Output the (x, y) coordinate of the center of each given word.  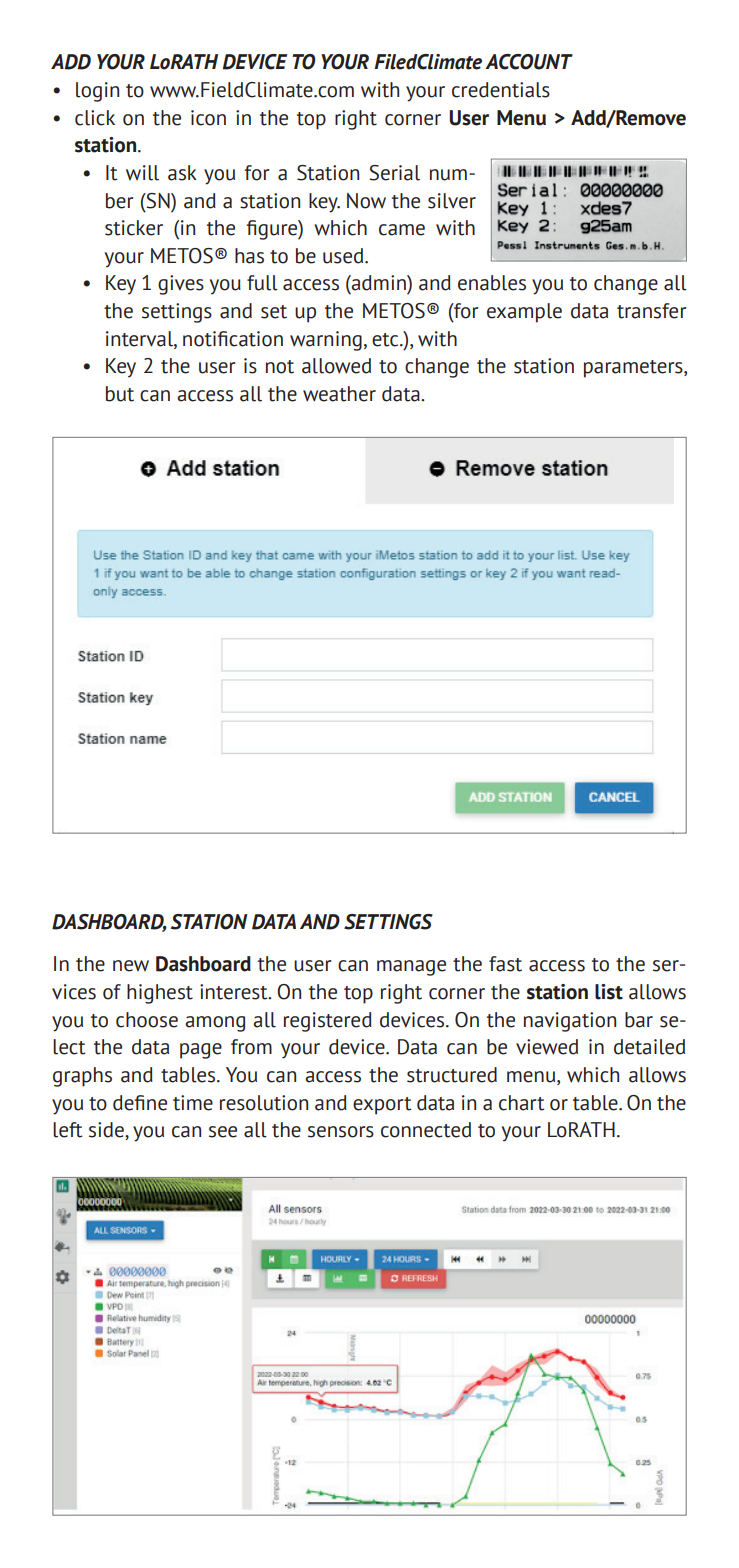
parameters (634, 369)
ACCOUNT (529, 62)
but (120, 394)
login (97, 92)
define (140, 1103)
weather (339, 394)
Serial (394, 173)
